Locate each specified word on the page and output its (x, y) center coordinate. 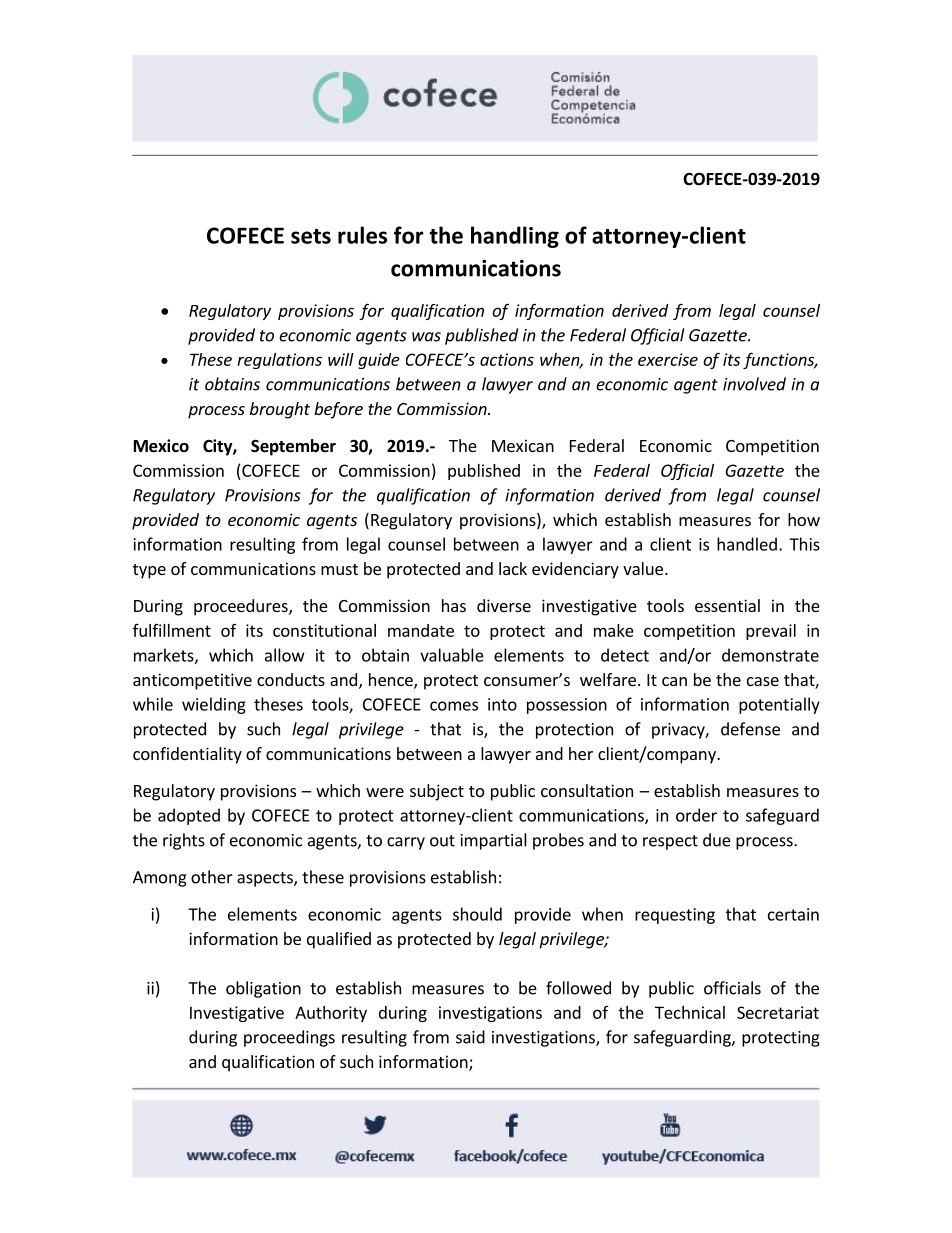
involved (754, 384)
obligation (263, 989)
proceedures (242, 607)
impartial (494, 841)
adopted (189, 816)
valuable (452, 655)
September (293, 447)
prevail (771, 632)
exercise (668, 359)
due (717, 840)
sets (311, 236)
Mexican (523, 445)
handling (515, 237)
